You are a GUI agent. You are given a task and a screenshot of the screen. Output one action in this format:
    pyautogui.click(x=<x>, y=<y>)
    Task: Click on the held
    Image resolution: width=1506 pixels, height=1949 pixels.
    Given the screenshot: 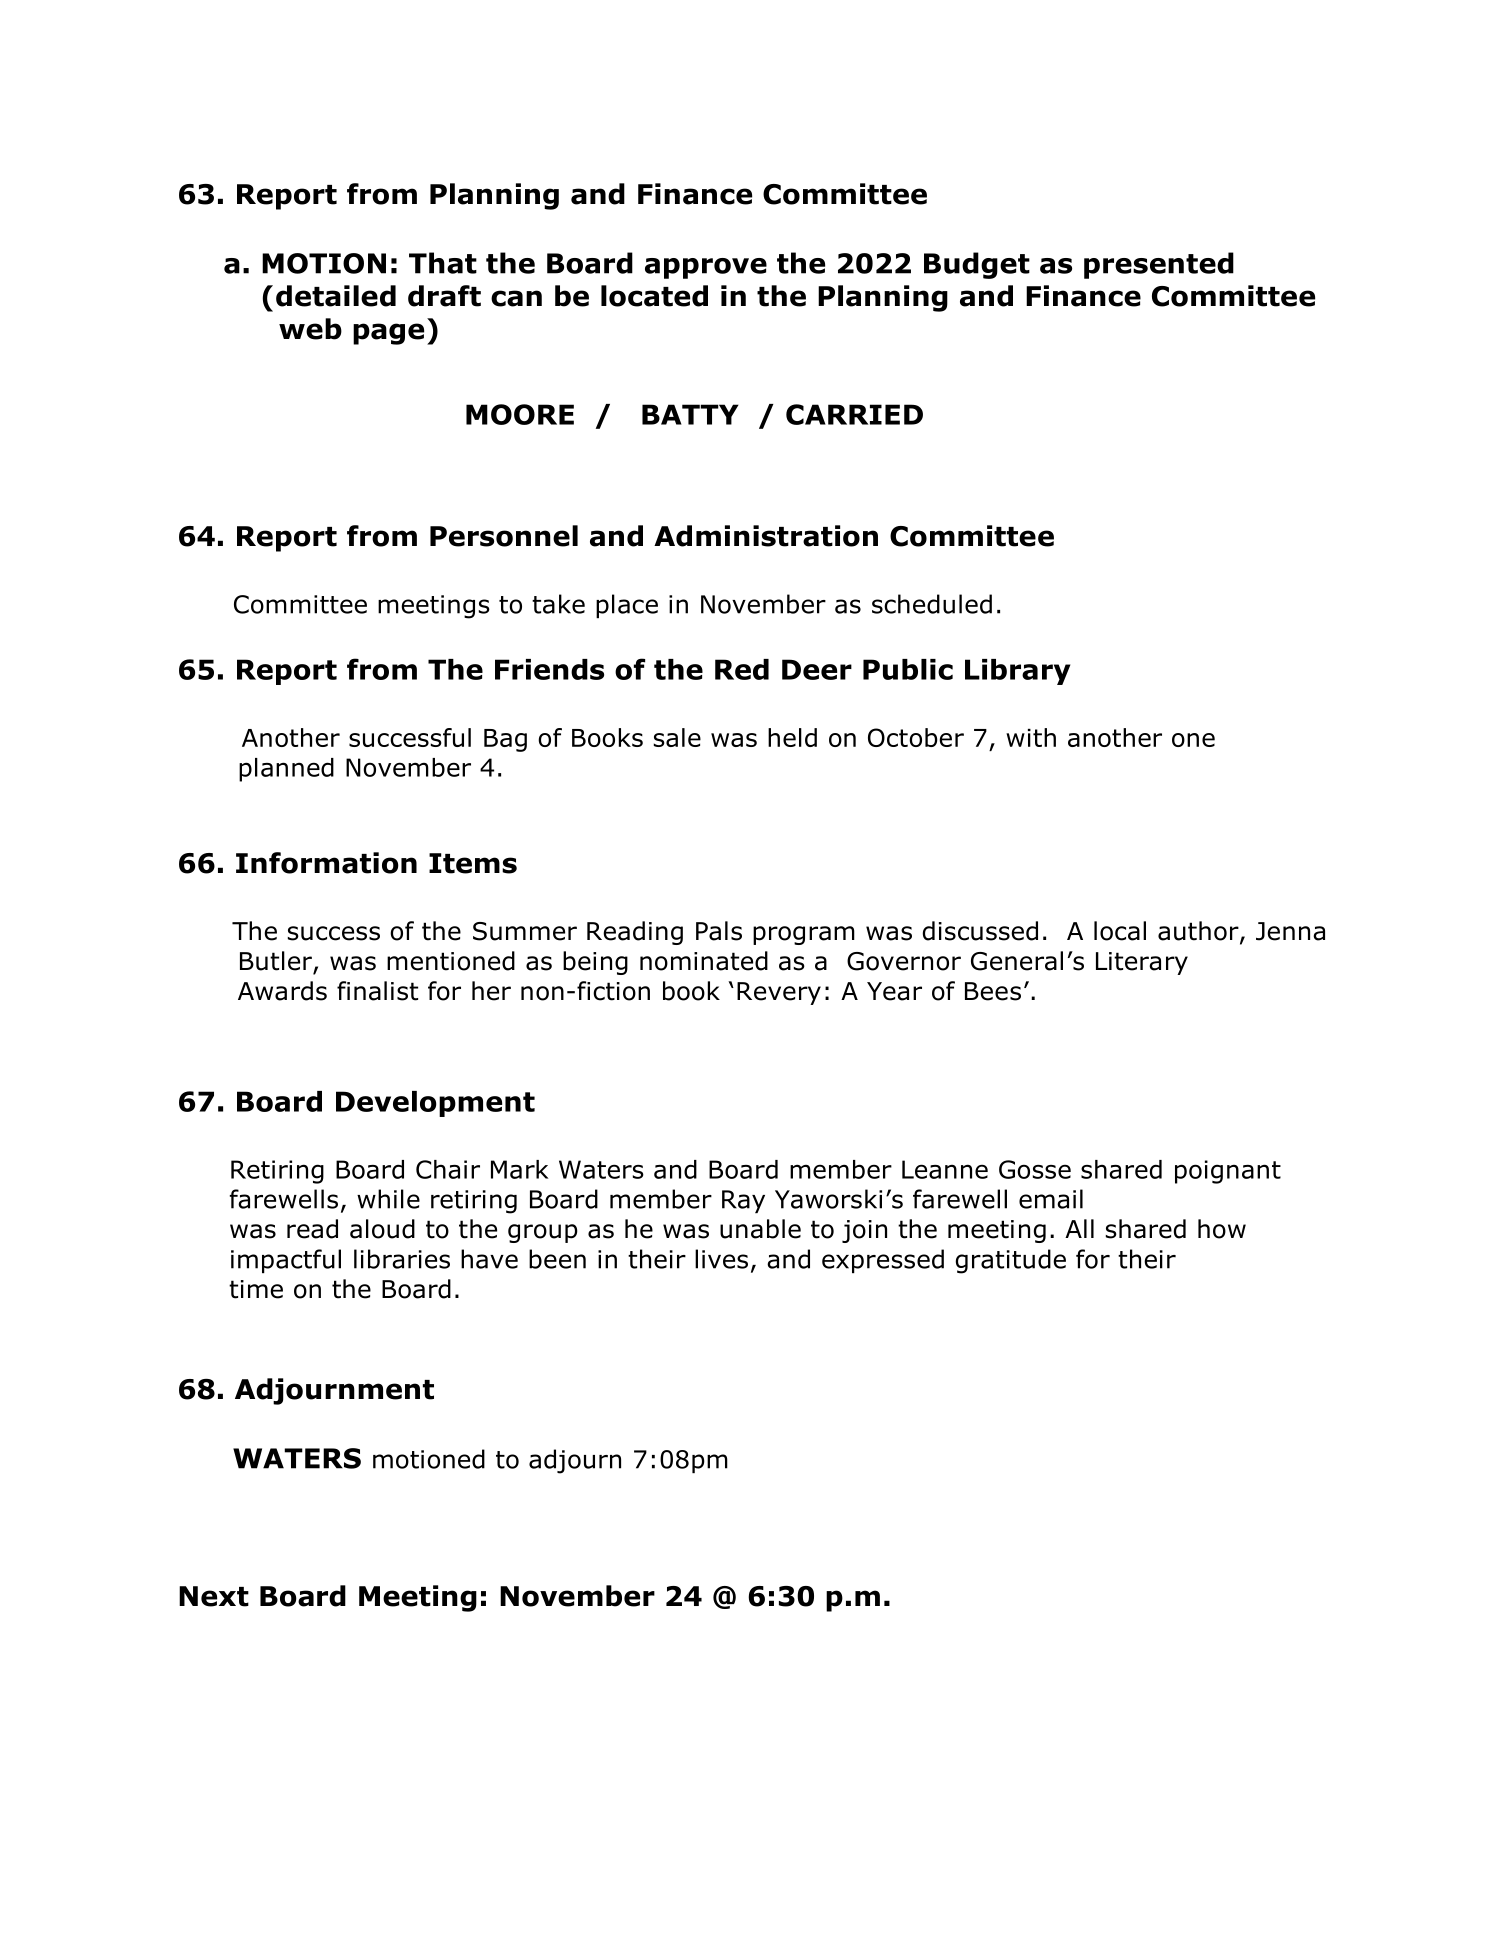 What is the action you would take?
    pyautogui.click(x=792, y=737)
